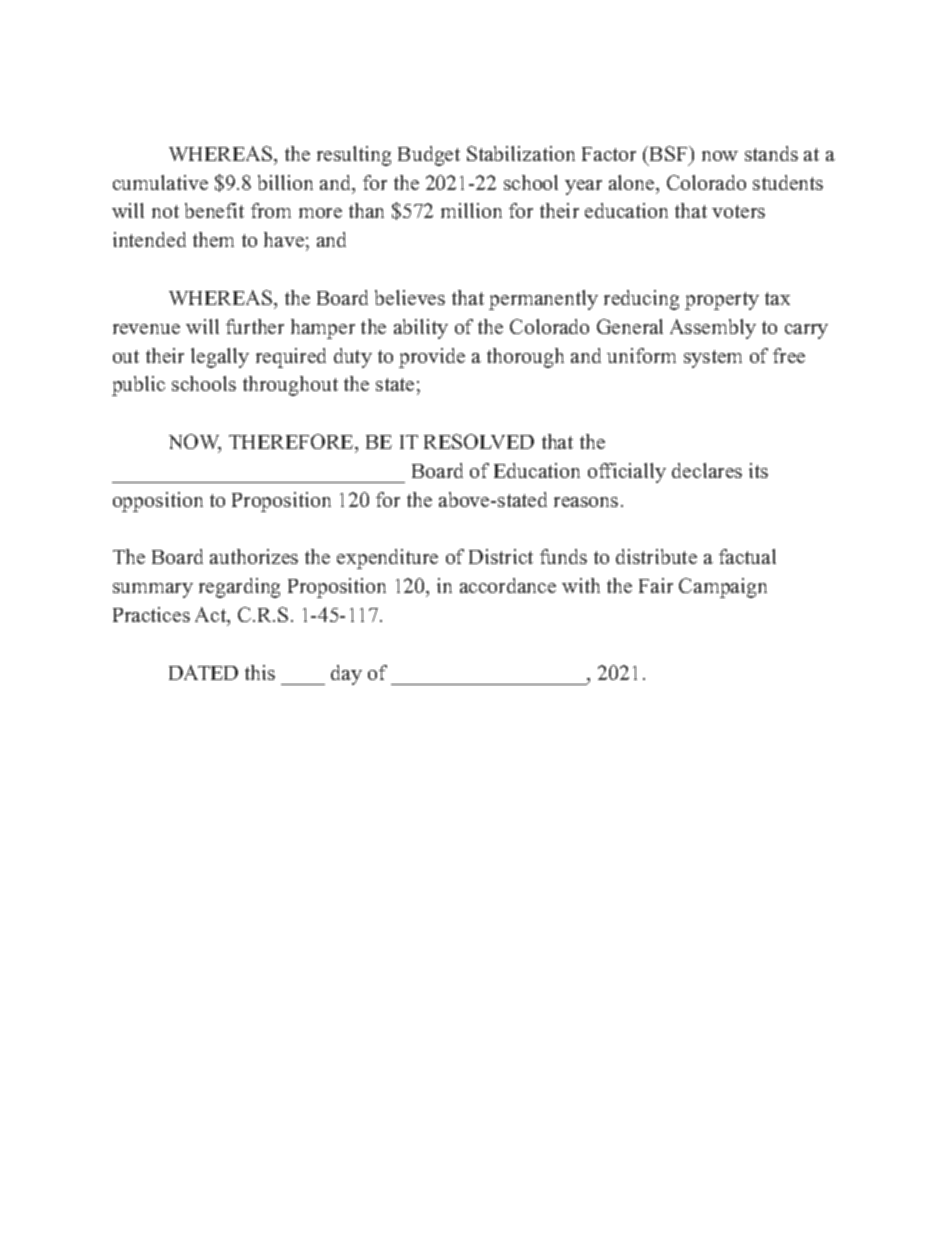 The image size is (952, 1233). Describe the element at coordinates (713, 329) in the document. I see `Assembly` at that location.
